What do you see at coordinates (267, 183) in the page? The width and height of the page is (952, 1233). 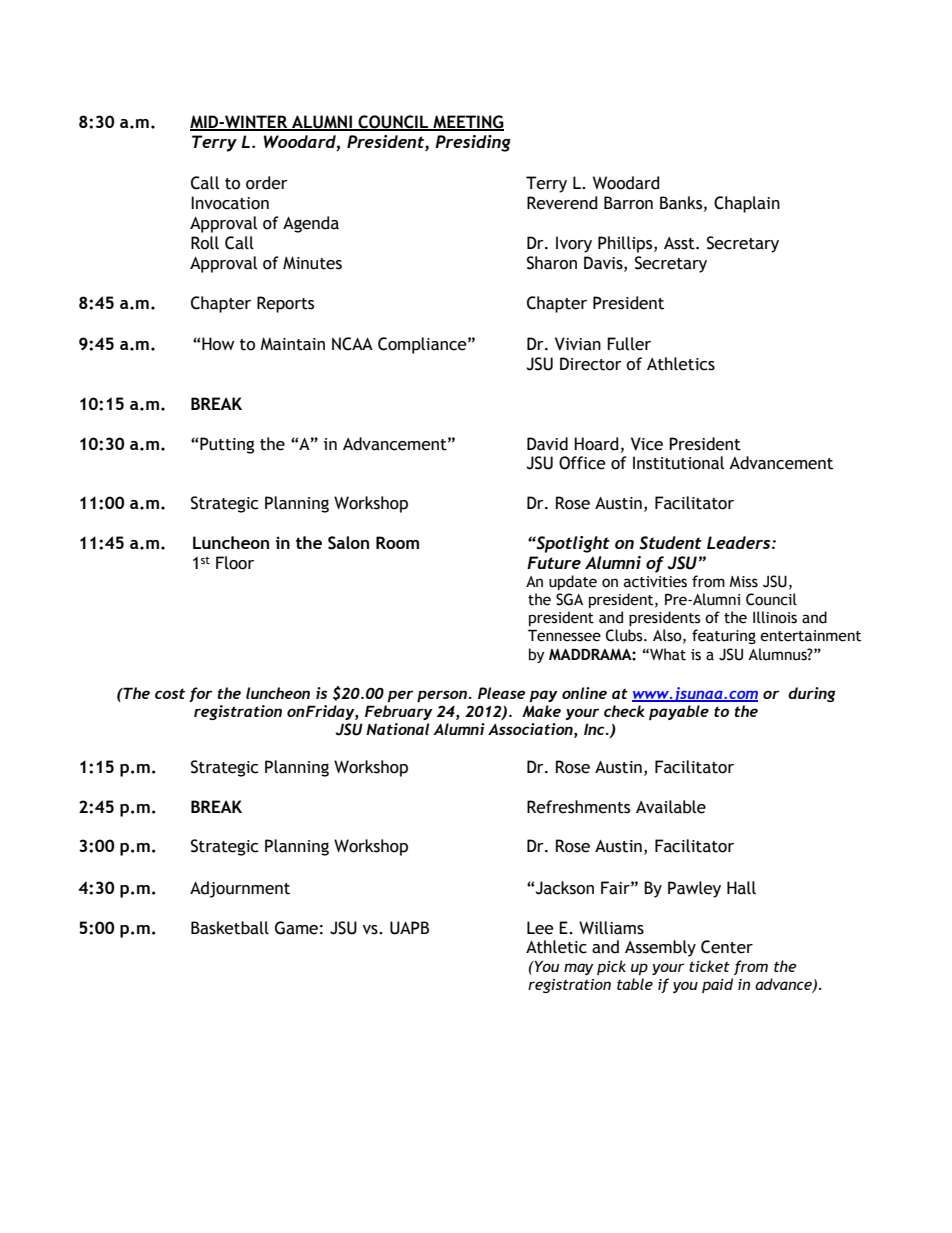 I see `order` at bounding box center [267, 183].
